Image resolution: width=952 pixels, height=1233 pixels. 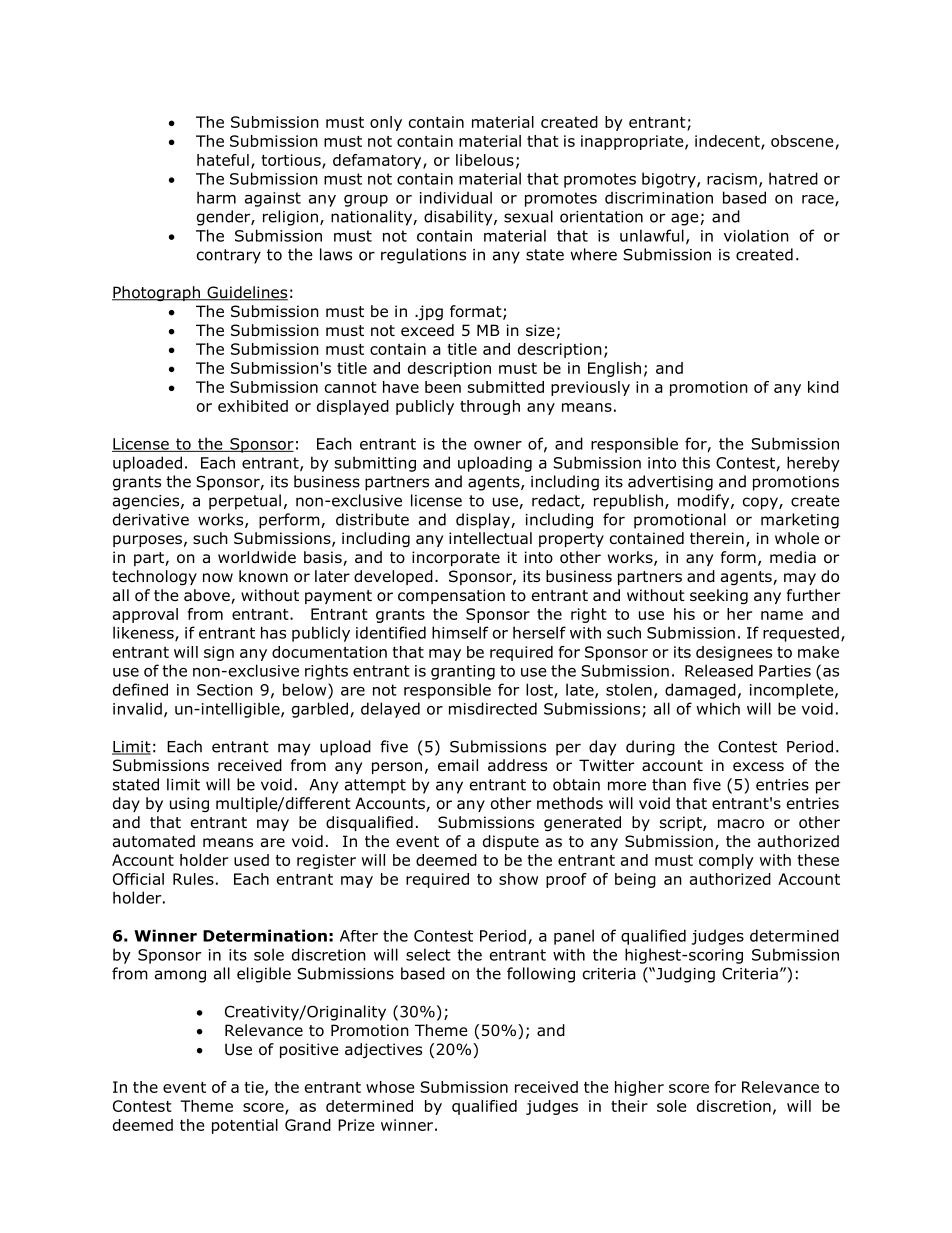 What do you see at coordinates (696, 462) in the screenshot?
I see `this` at bounding box center [696, 462].
